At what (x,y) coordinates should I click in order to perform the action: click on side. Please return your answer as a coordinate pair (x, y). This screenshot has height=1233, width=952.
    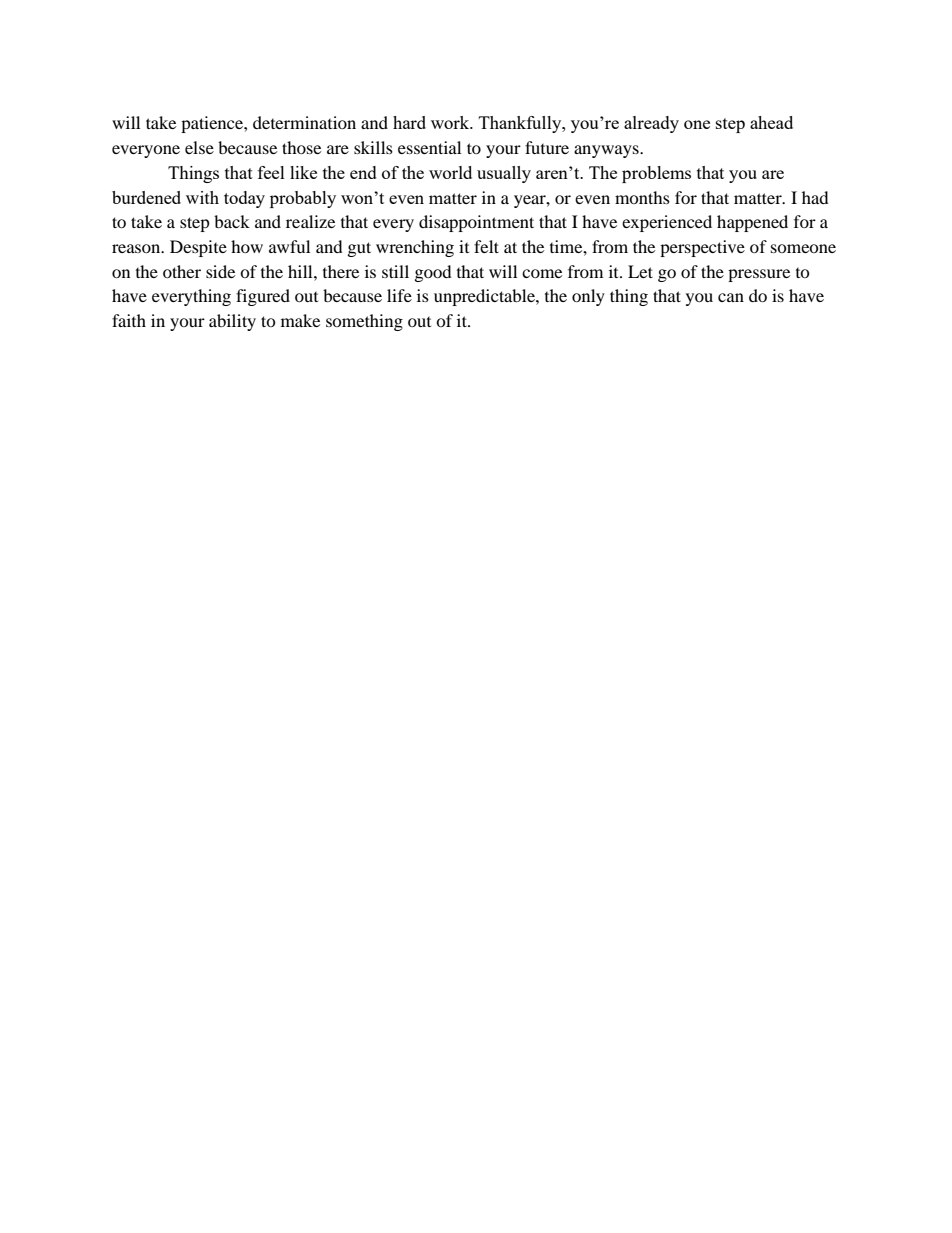
    Looking at the image, I should click on (220, 271).
